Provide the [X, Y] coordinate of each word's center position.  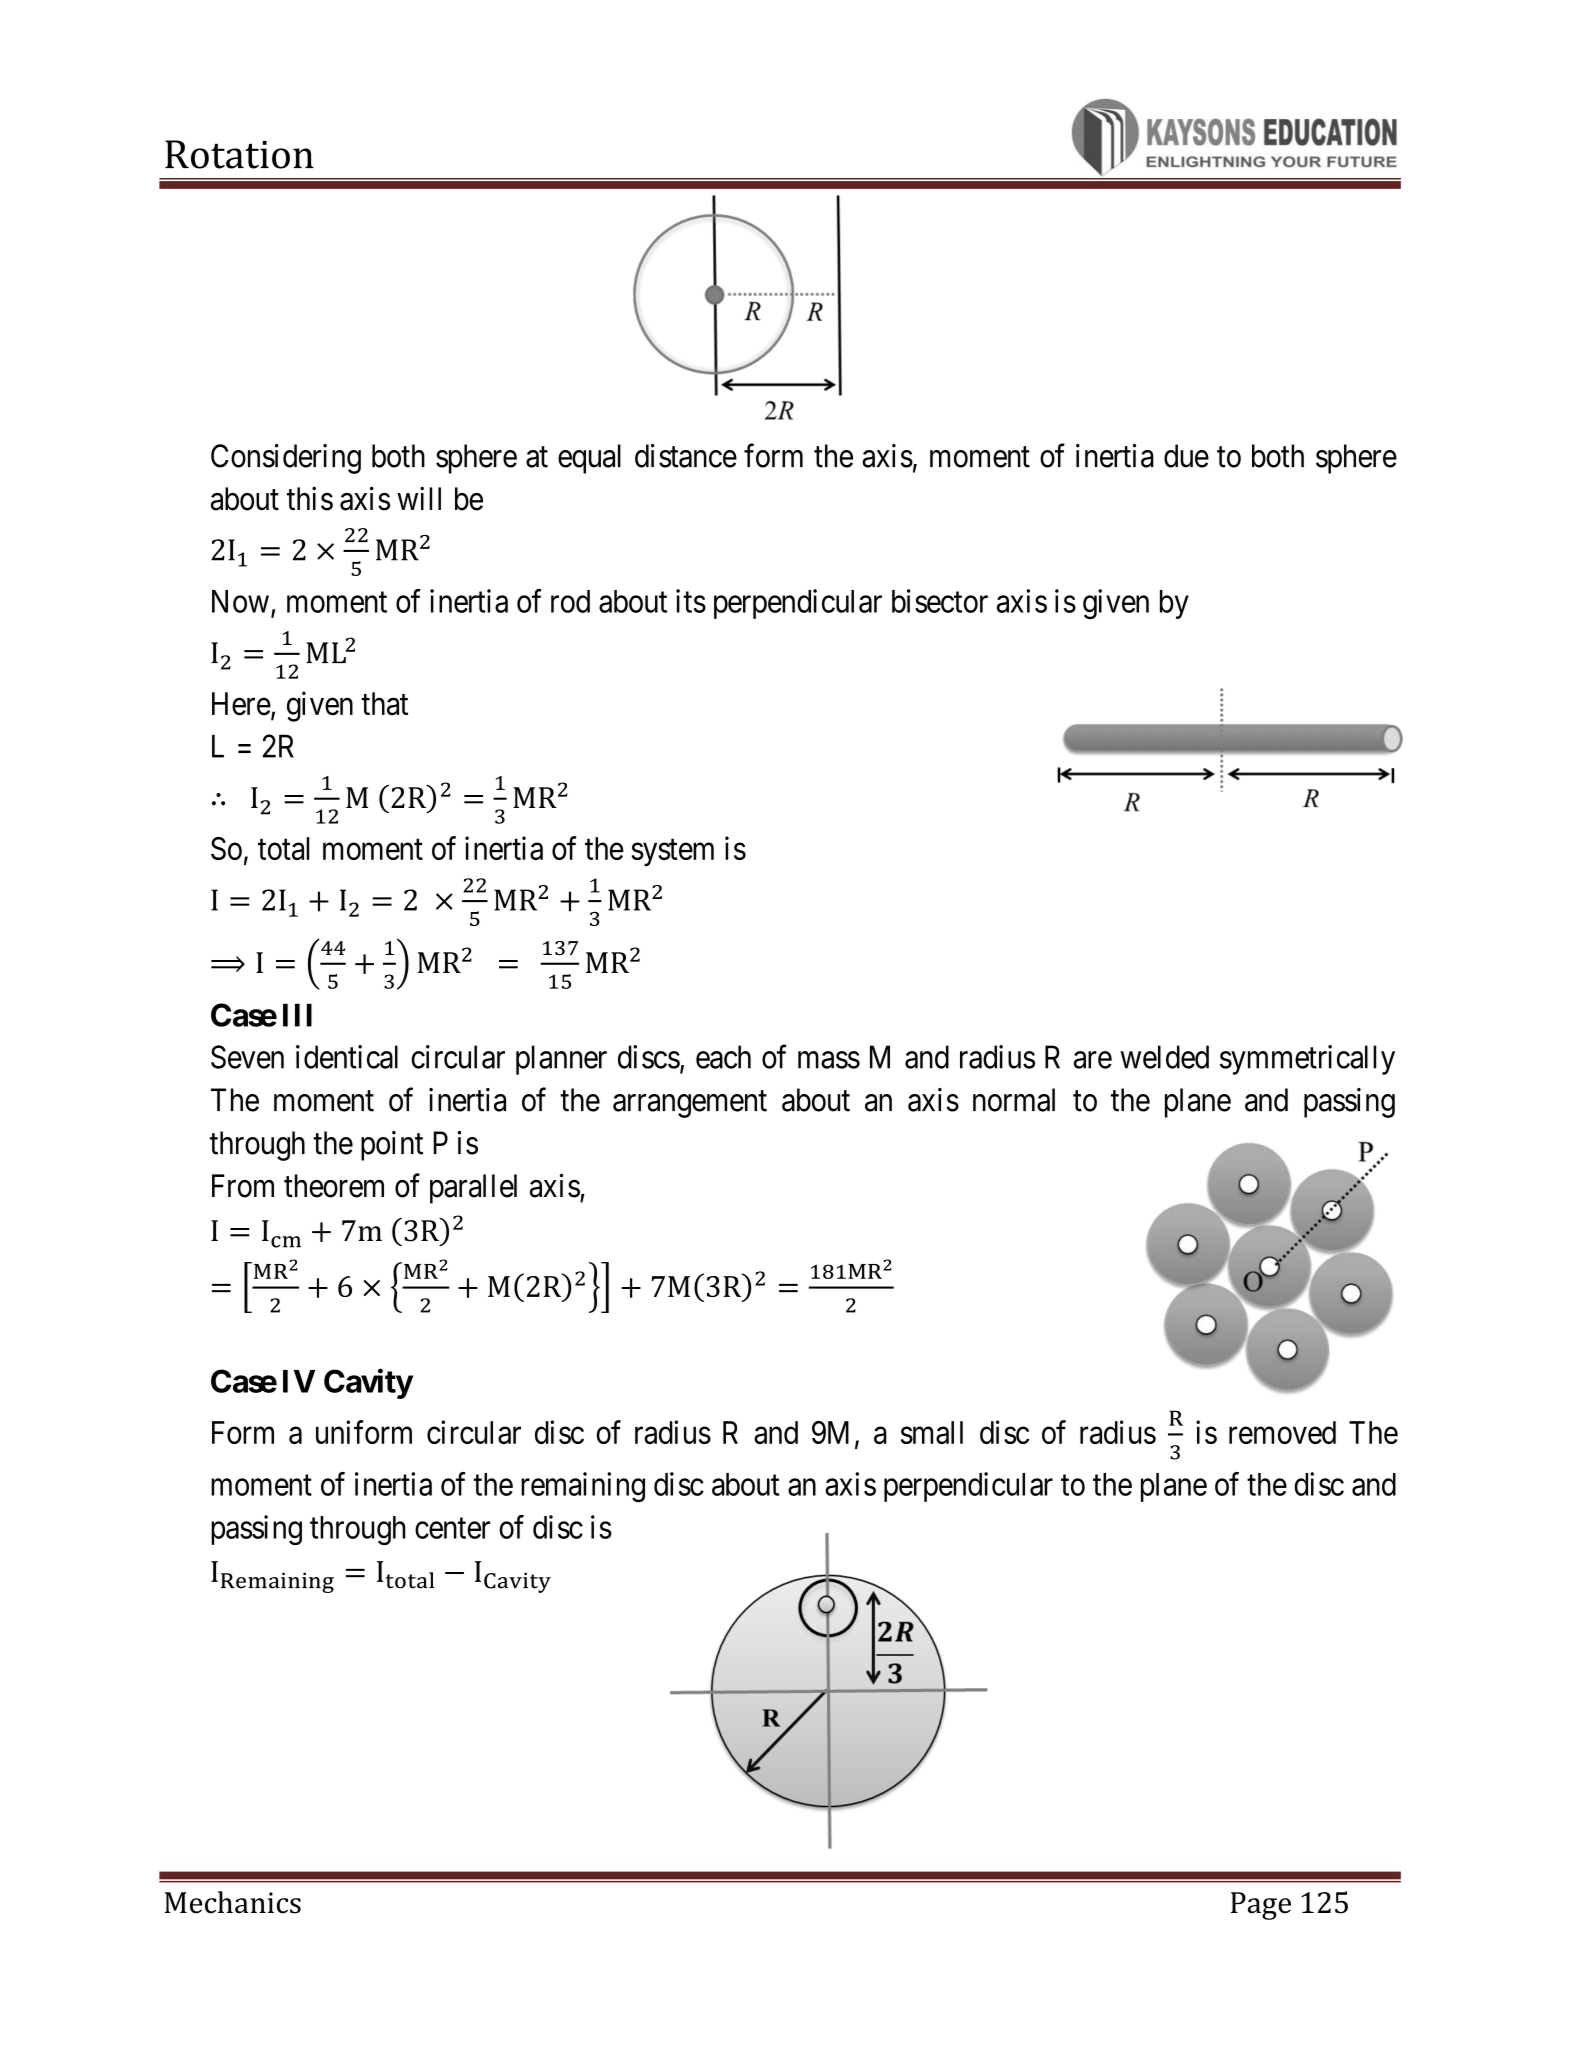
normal [1014, 1100]
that [384, 704]
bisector [940, 601]
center [452, 1528]
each [723, 1057]
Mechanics [233, 1902]
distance [686, 456]
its [691, 601]
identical [347, 1057]
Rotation [239, 154]
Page [1261, 1906]
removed [1282, 1432]
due [1186, 456]
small [932, 1432]
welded [1164, 1057]
